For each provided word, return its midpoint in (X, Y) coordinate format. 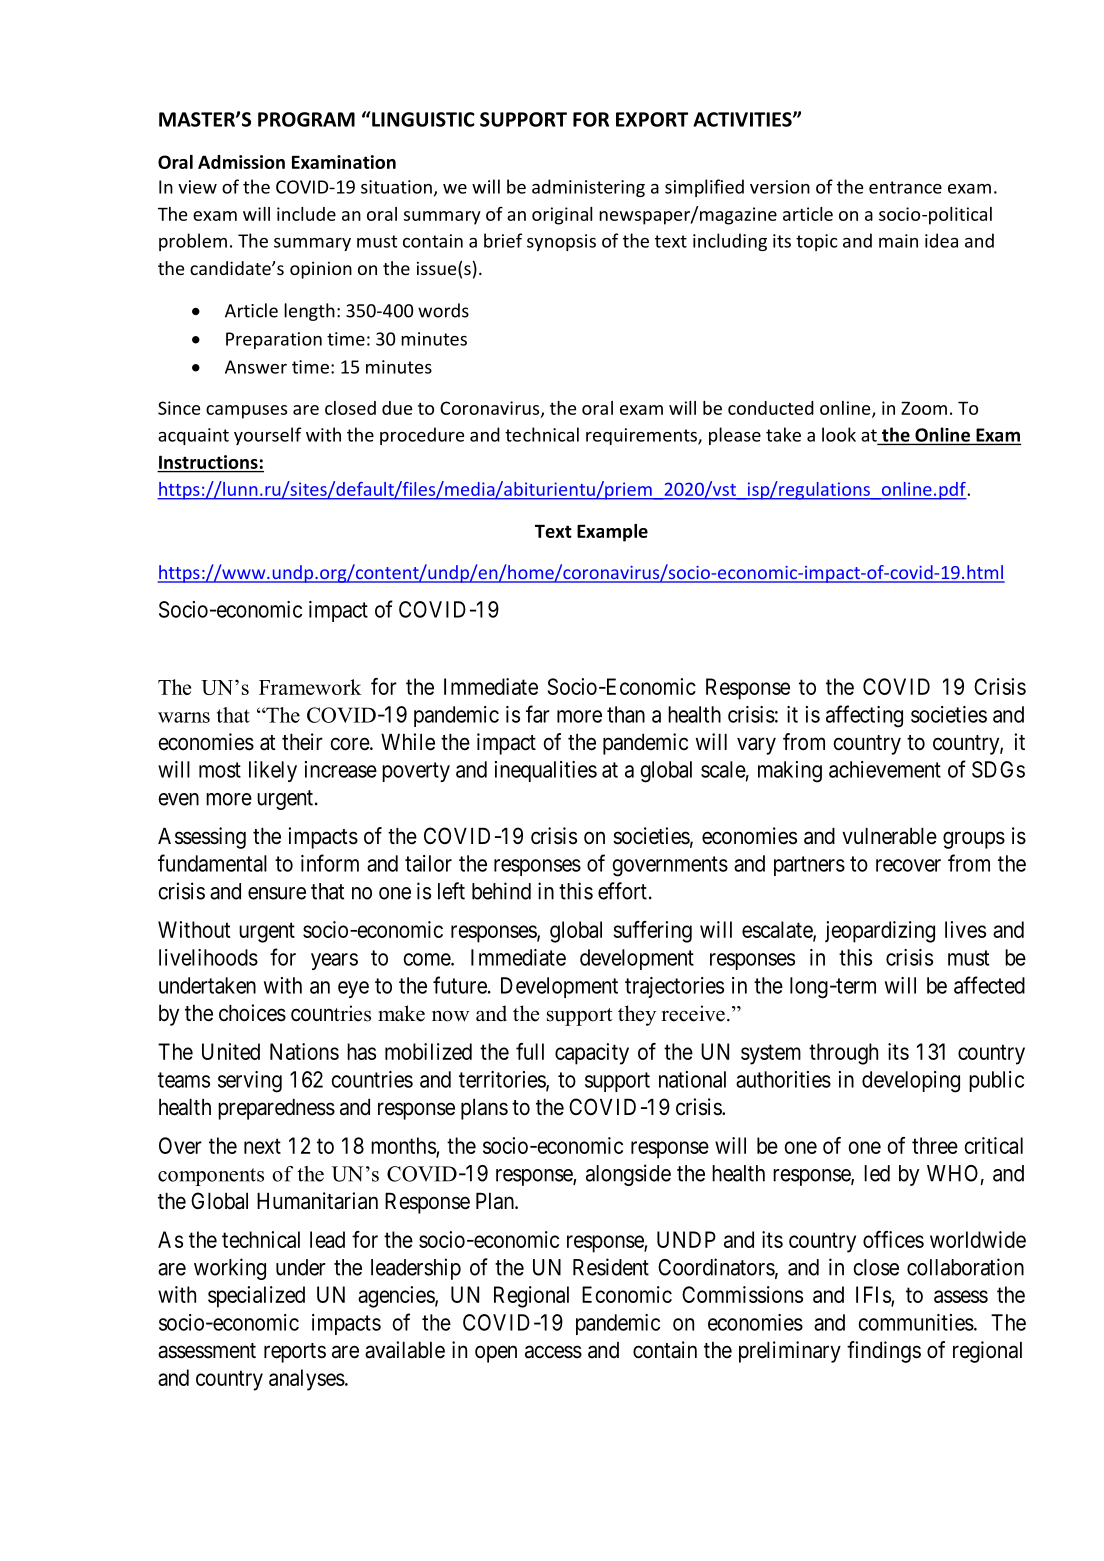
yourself (268, 436)
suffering (652, 932)
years (334, 961)
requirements (642, 436)
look (839, 434)
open (496, 1354)
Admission (241, 162)
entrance (905, 187)
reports (295, 1353)
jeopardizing (880, 932)
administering (588, 188)
